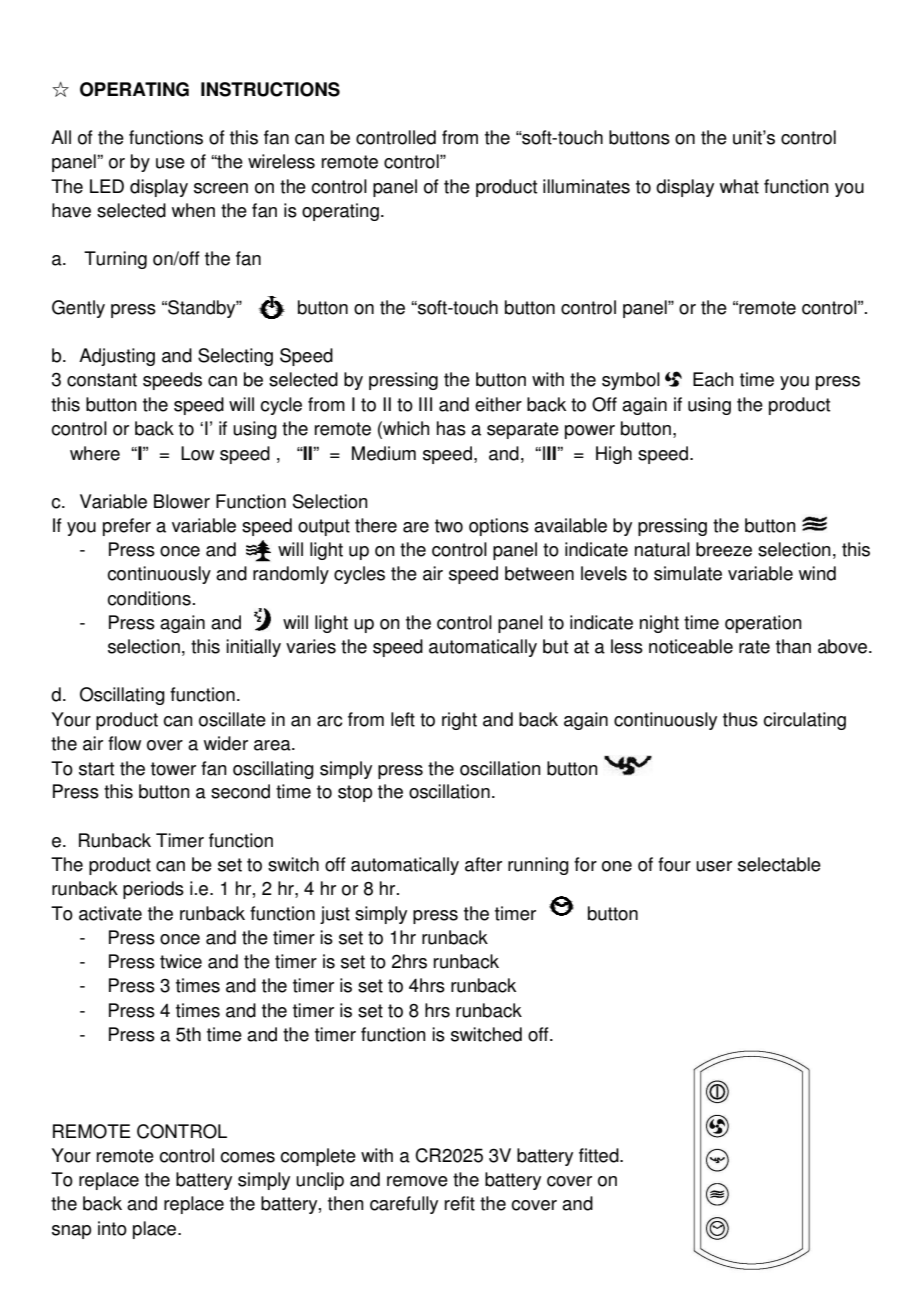  I want to click on what, so click(739, 186).
